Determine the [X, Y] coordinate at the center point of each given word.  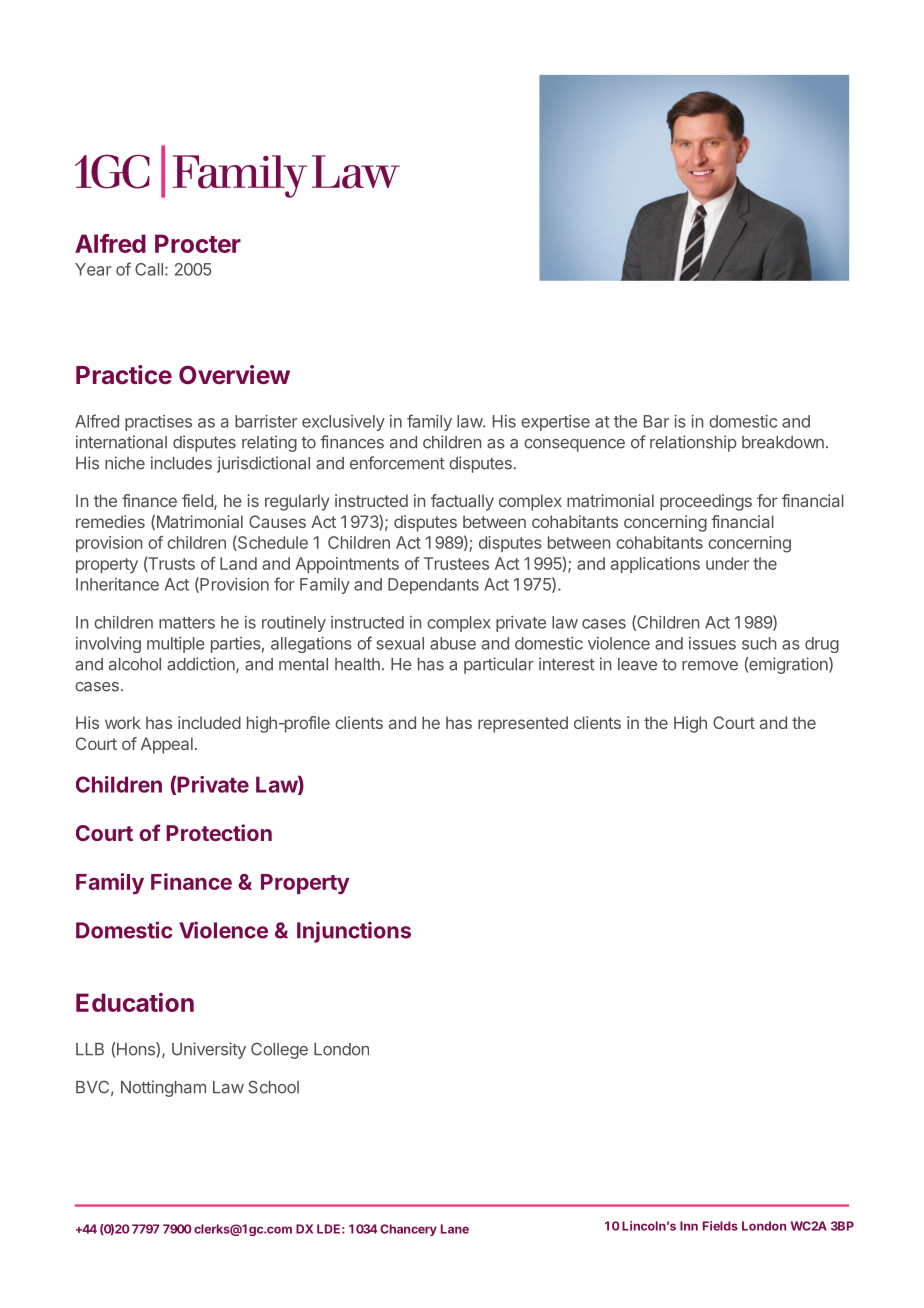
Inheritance [117, 584]
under [727, 563]
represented [523, 724]
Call [149, 269]
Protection [219, 832]
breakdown [783, 442]
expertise [555, 423]
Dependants [433, 586]
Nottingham [163, 1088]
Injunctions [354, 932]
